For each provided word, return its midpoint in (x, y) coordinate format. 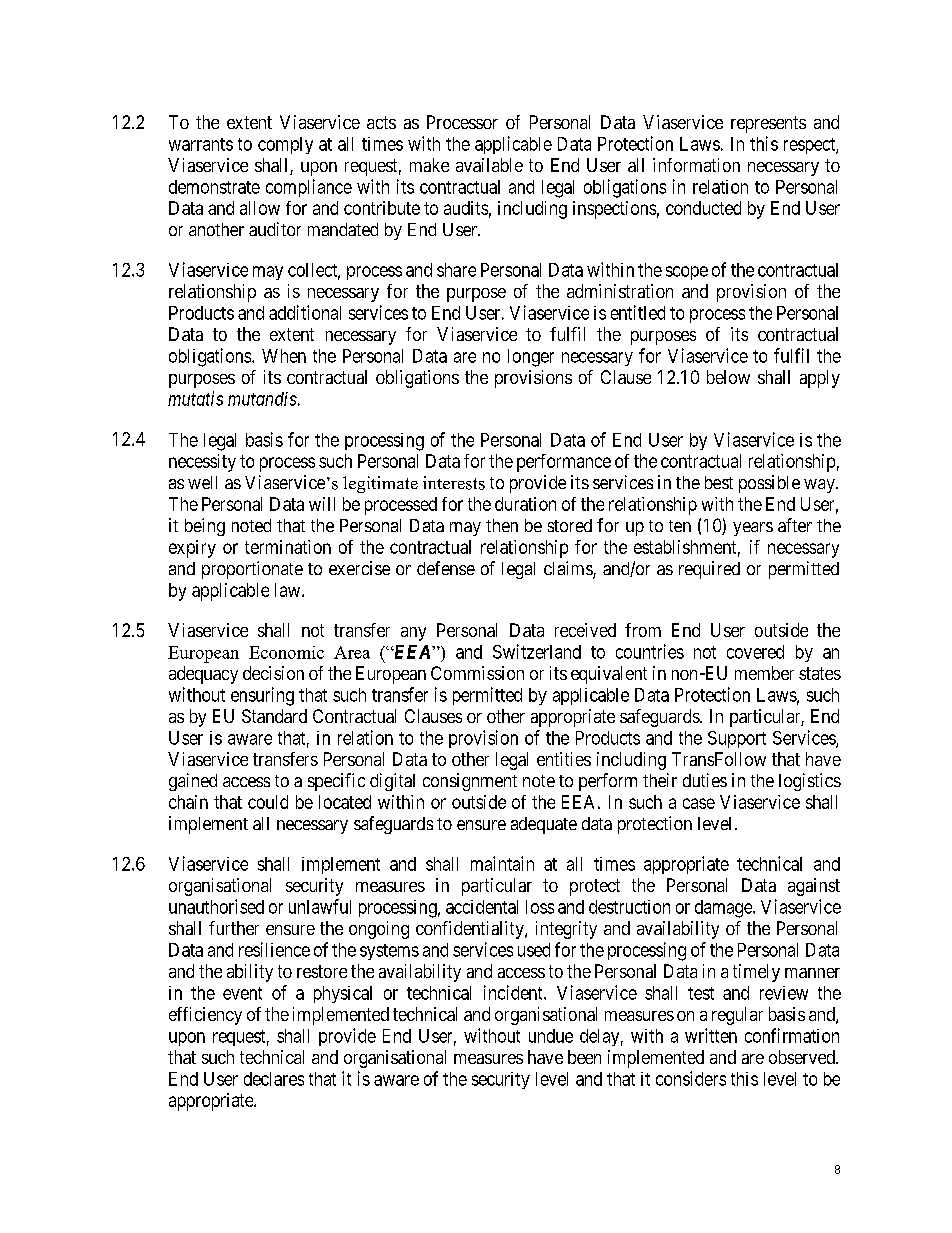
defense (446, 568)
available (489, 165)
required (709, 570)
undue (551, 1036)
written (711, 1035)
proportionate (252, 570)
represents (768, 124)
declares (274, 1079)
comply (285, 145)
